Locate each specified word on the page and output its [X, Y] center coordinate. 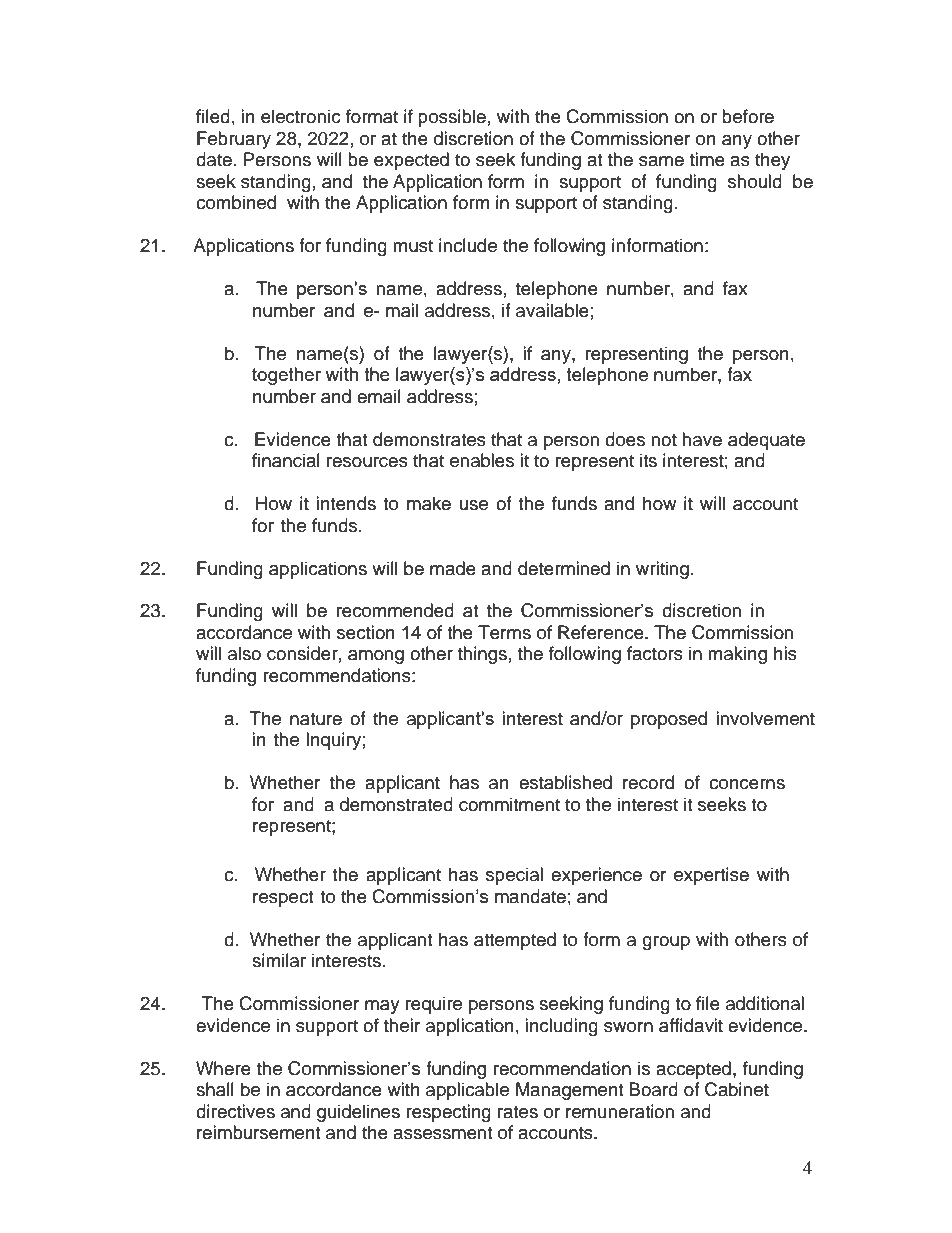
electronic [301, 116]
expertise [711, 876]
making [737, 655]
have [702, 439]
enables [482, 460]
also [244, 653]
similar [279, 960]
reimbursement [258, 1132]
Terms [504, 632]
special [514, 876]
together [286, 376]
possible [452, 118]
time [707, 159]
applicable [467, 1091]
